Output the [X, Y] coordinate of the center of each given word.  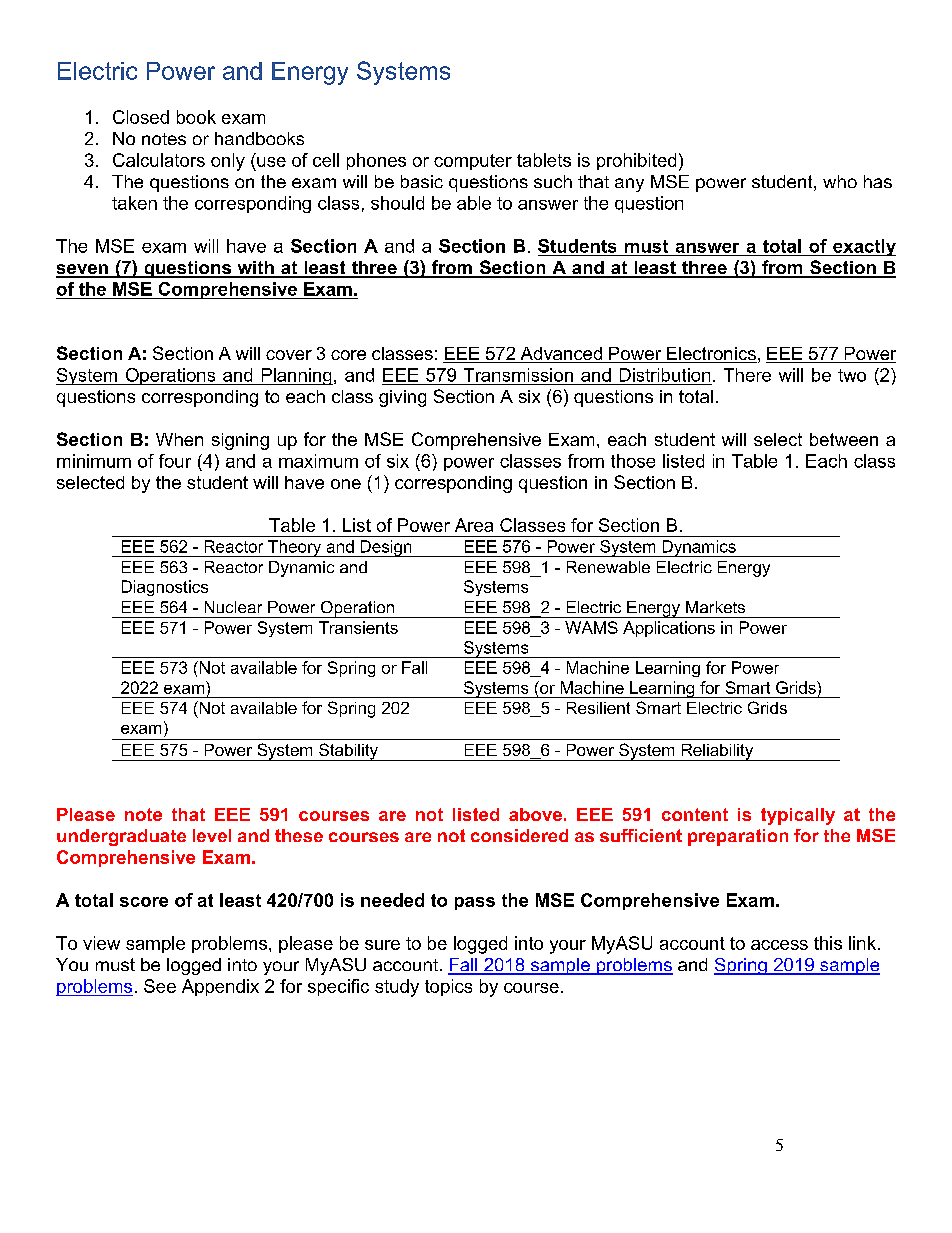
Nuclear [233, 607]
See [160, 986]
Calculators [159, 160]
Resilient [598, 708]
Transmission [518, 375]
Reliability [717, 752]
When [179, 439]
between [844, 439]
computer [473, 162]
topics [448, 987]
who [840, 181]
